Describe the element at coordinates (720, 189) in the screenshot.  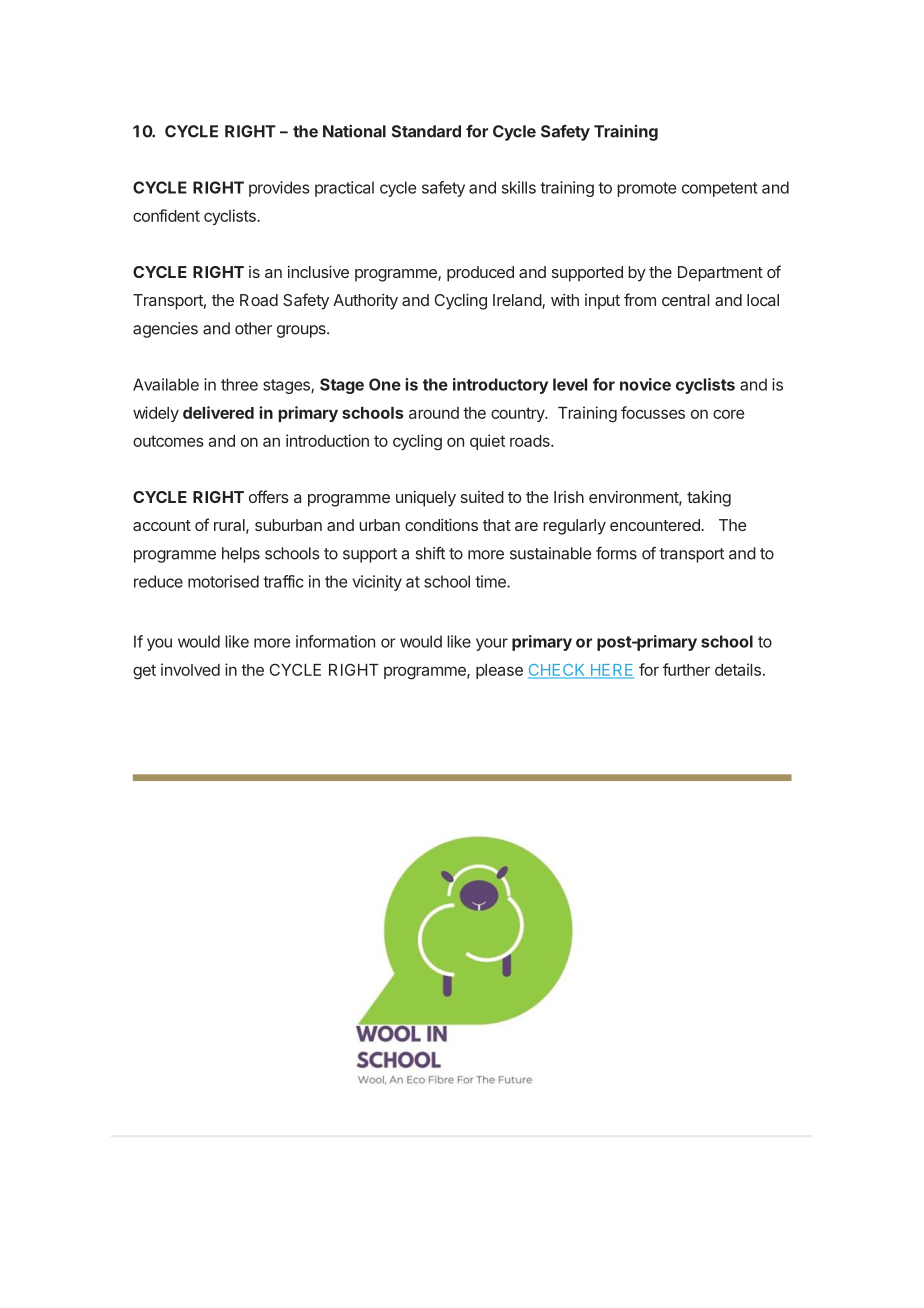
I see `competent` at that location.
